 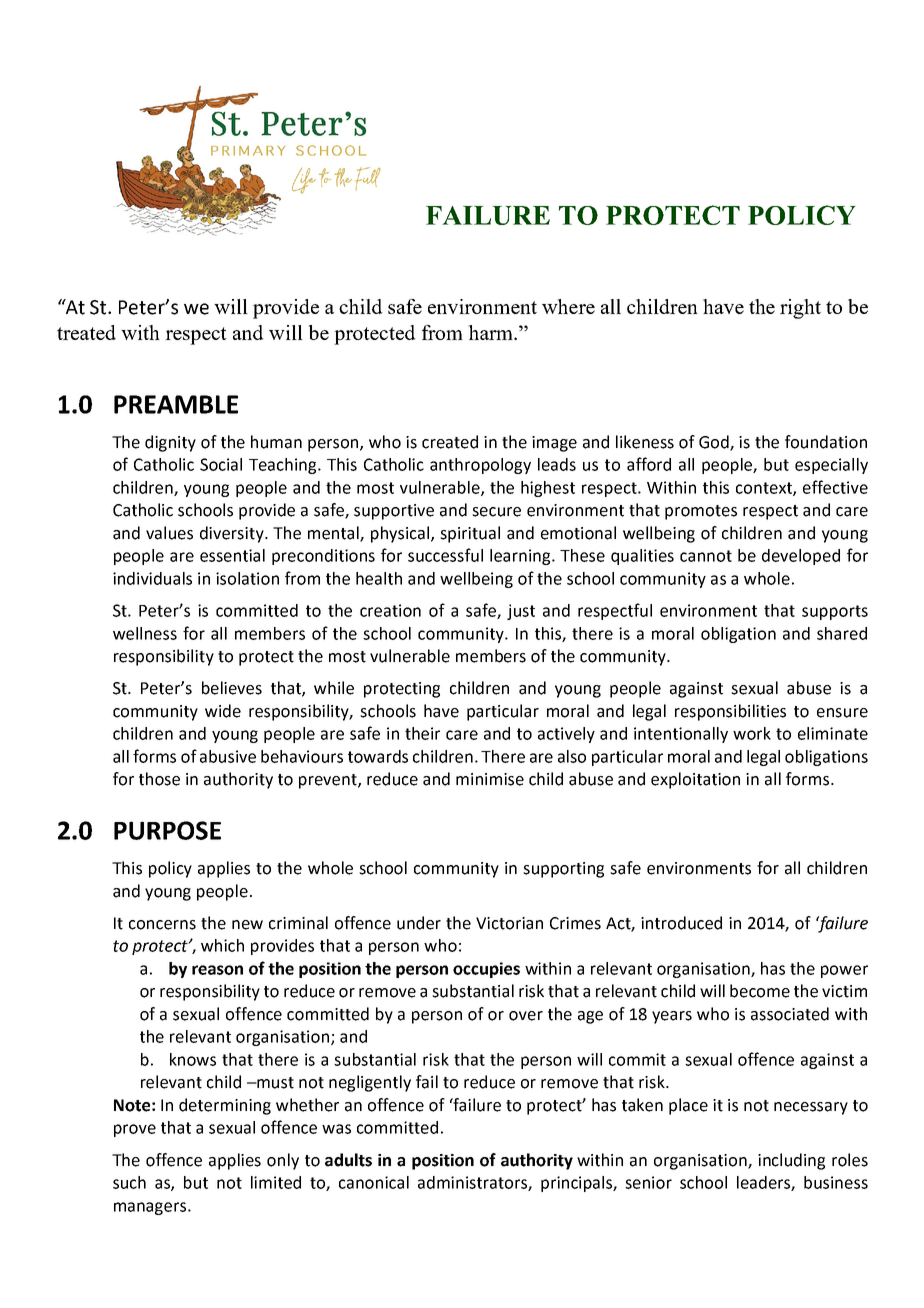 What do you see at coordinates (135, 1130) in the page?
I see `prove` at bounding box center [135, 1130].
